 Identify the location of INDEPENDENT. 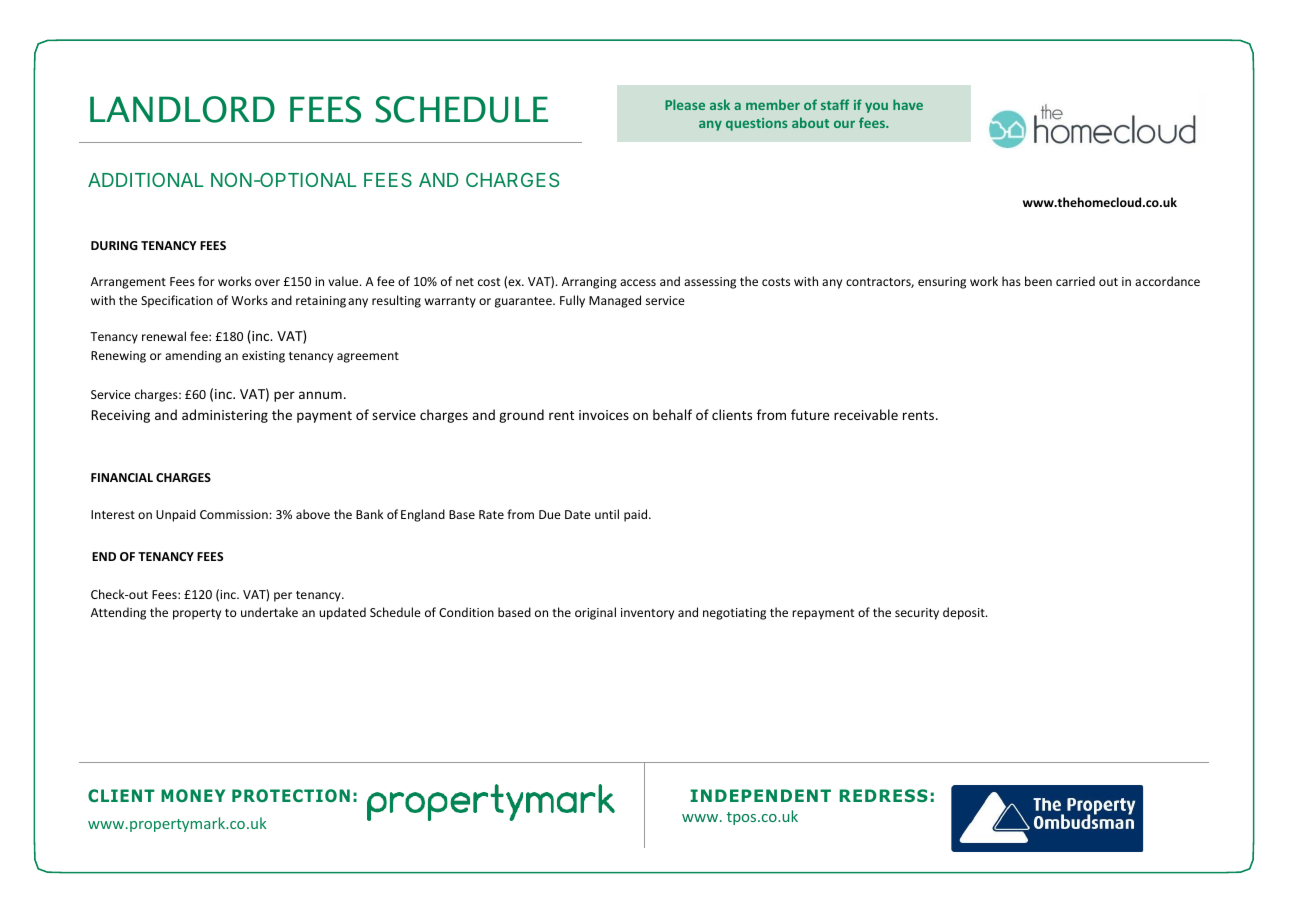
(760, 795).
